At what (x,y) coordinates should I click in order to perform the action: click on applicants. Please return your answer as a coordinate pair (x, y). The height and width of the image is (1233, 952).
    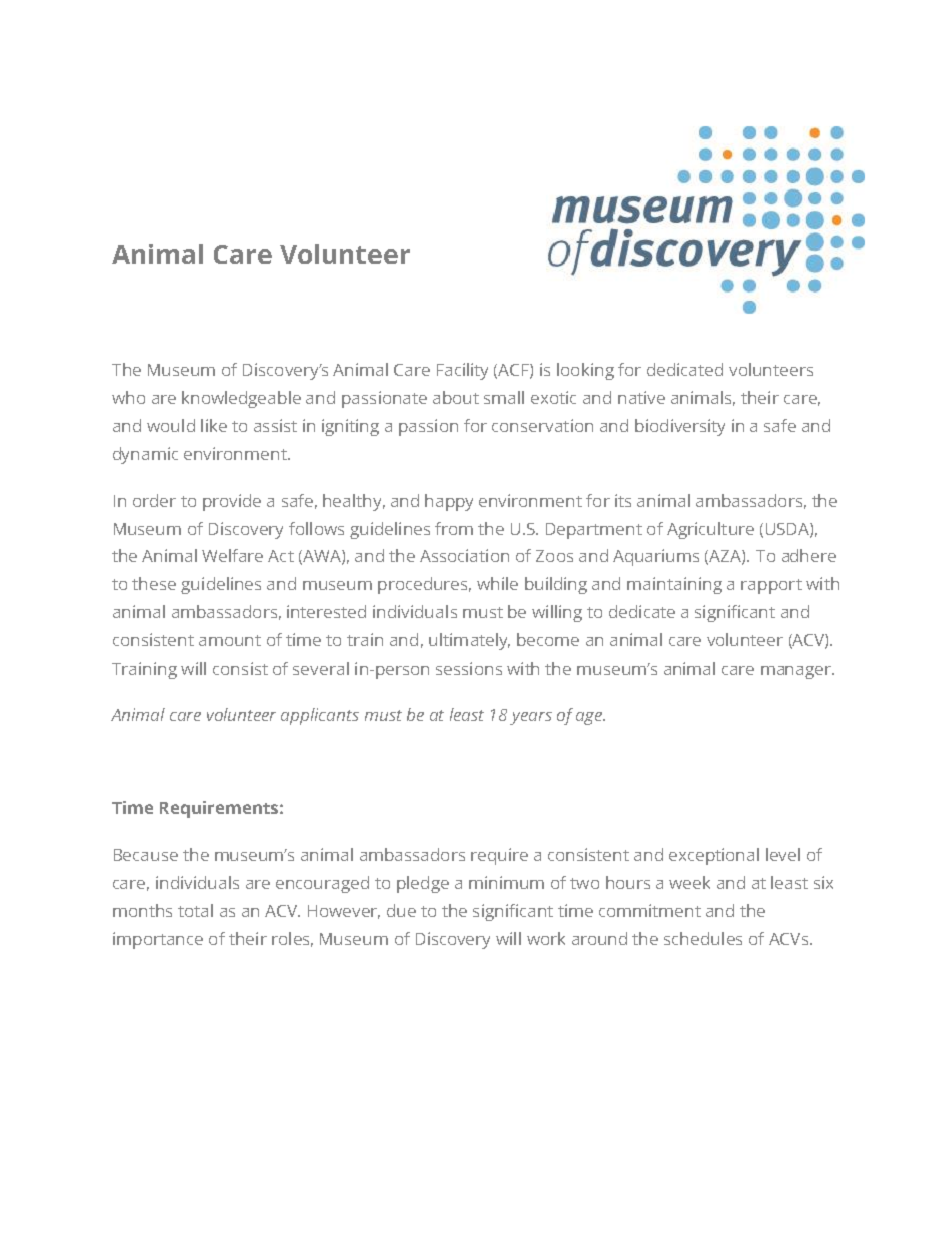
    Looking at the image, I should click on (320, 716).
